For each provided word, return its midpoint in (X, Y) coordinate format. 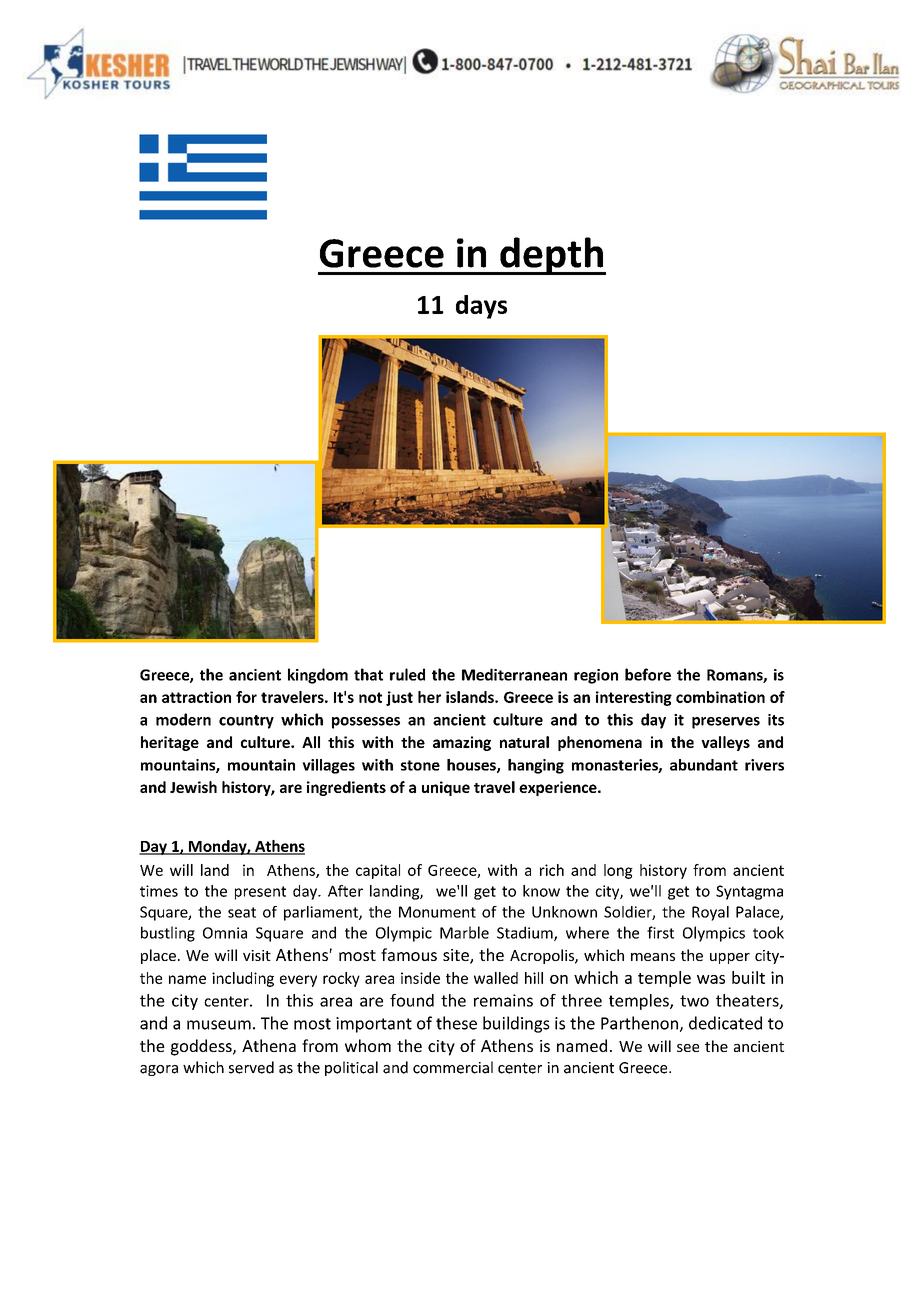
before (648, 674)
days (481, 307)
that (368, 674)
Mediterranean (514, 674)
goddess (202, 1047)
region (596, 676)
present (260, 893)
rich (552, 870)
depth (551, 256)
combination (720, 697)
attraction (196, 697)
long (618, 871)
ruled (407, 674)
